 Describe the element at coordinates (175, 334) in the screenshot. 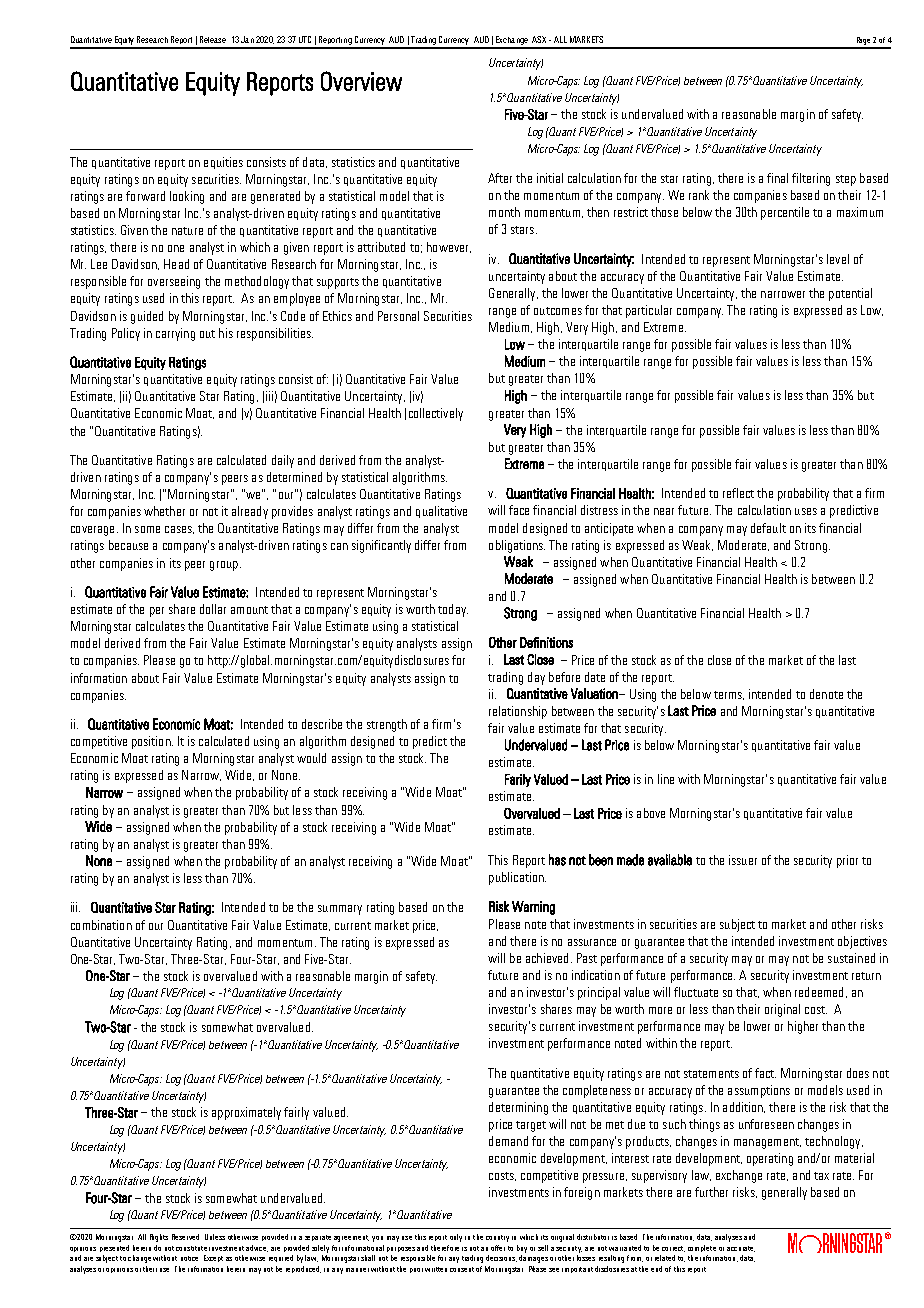

I see `carrying` at that location.
